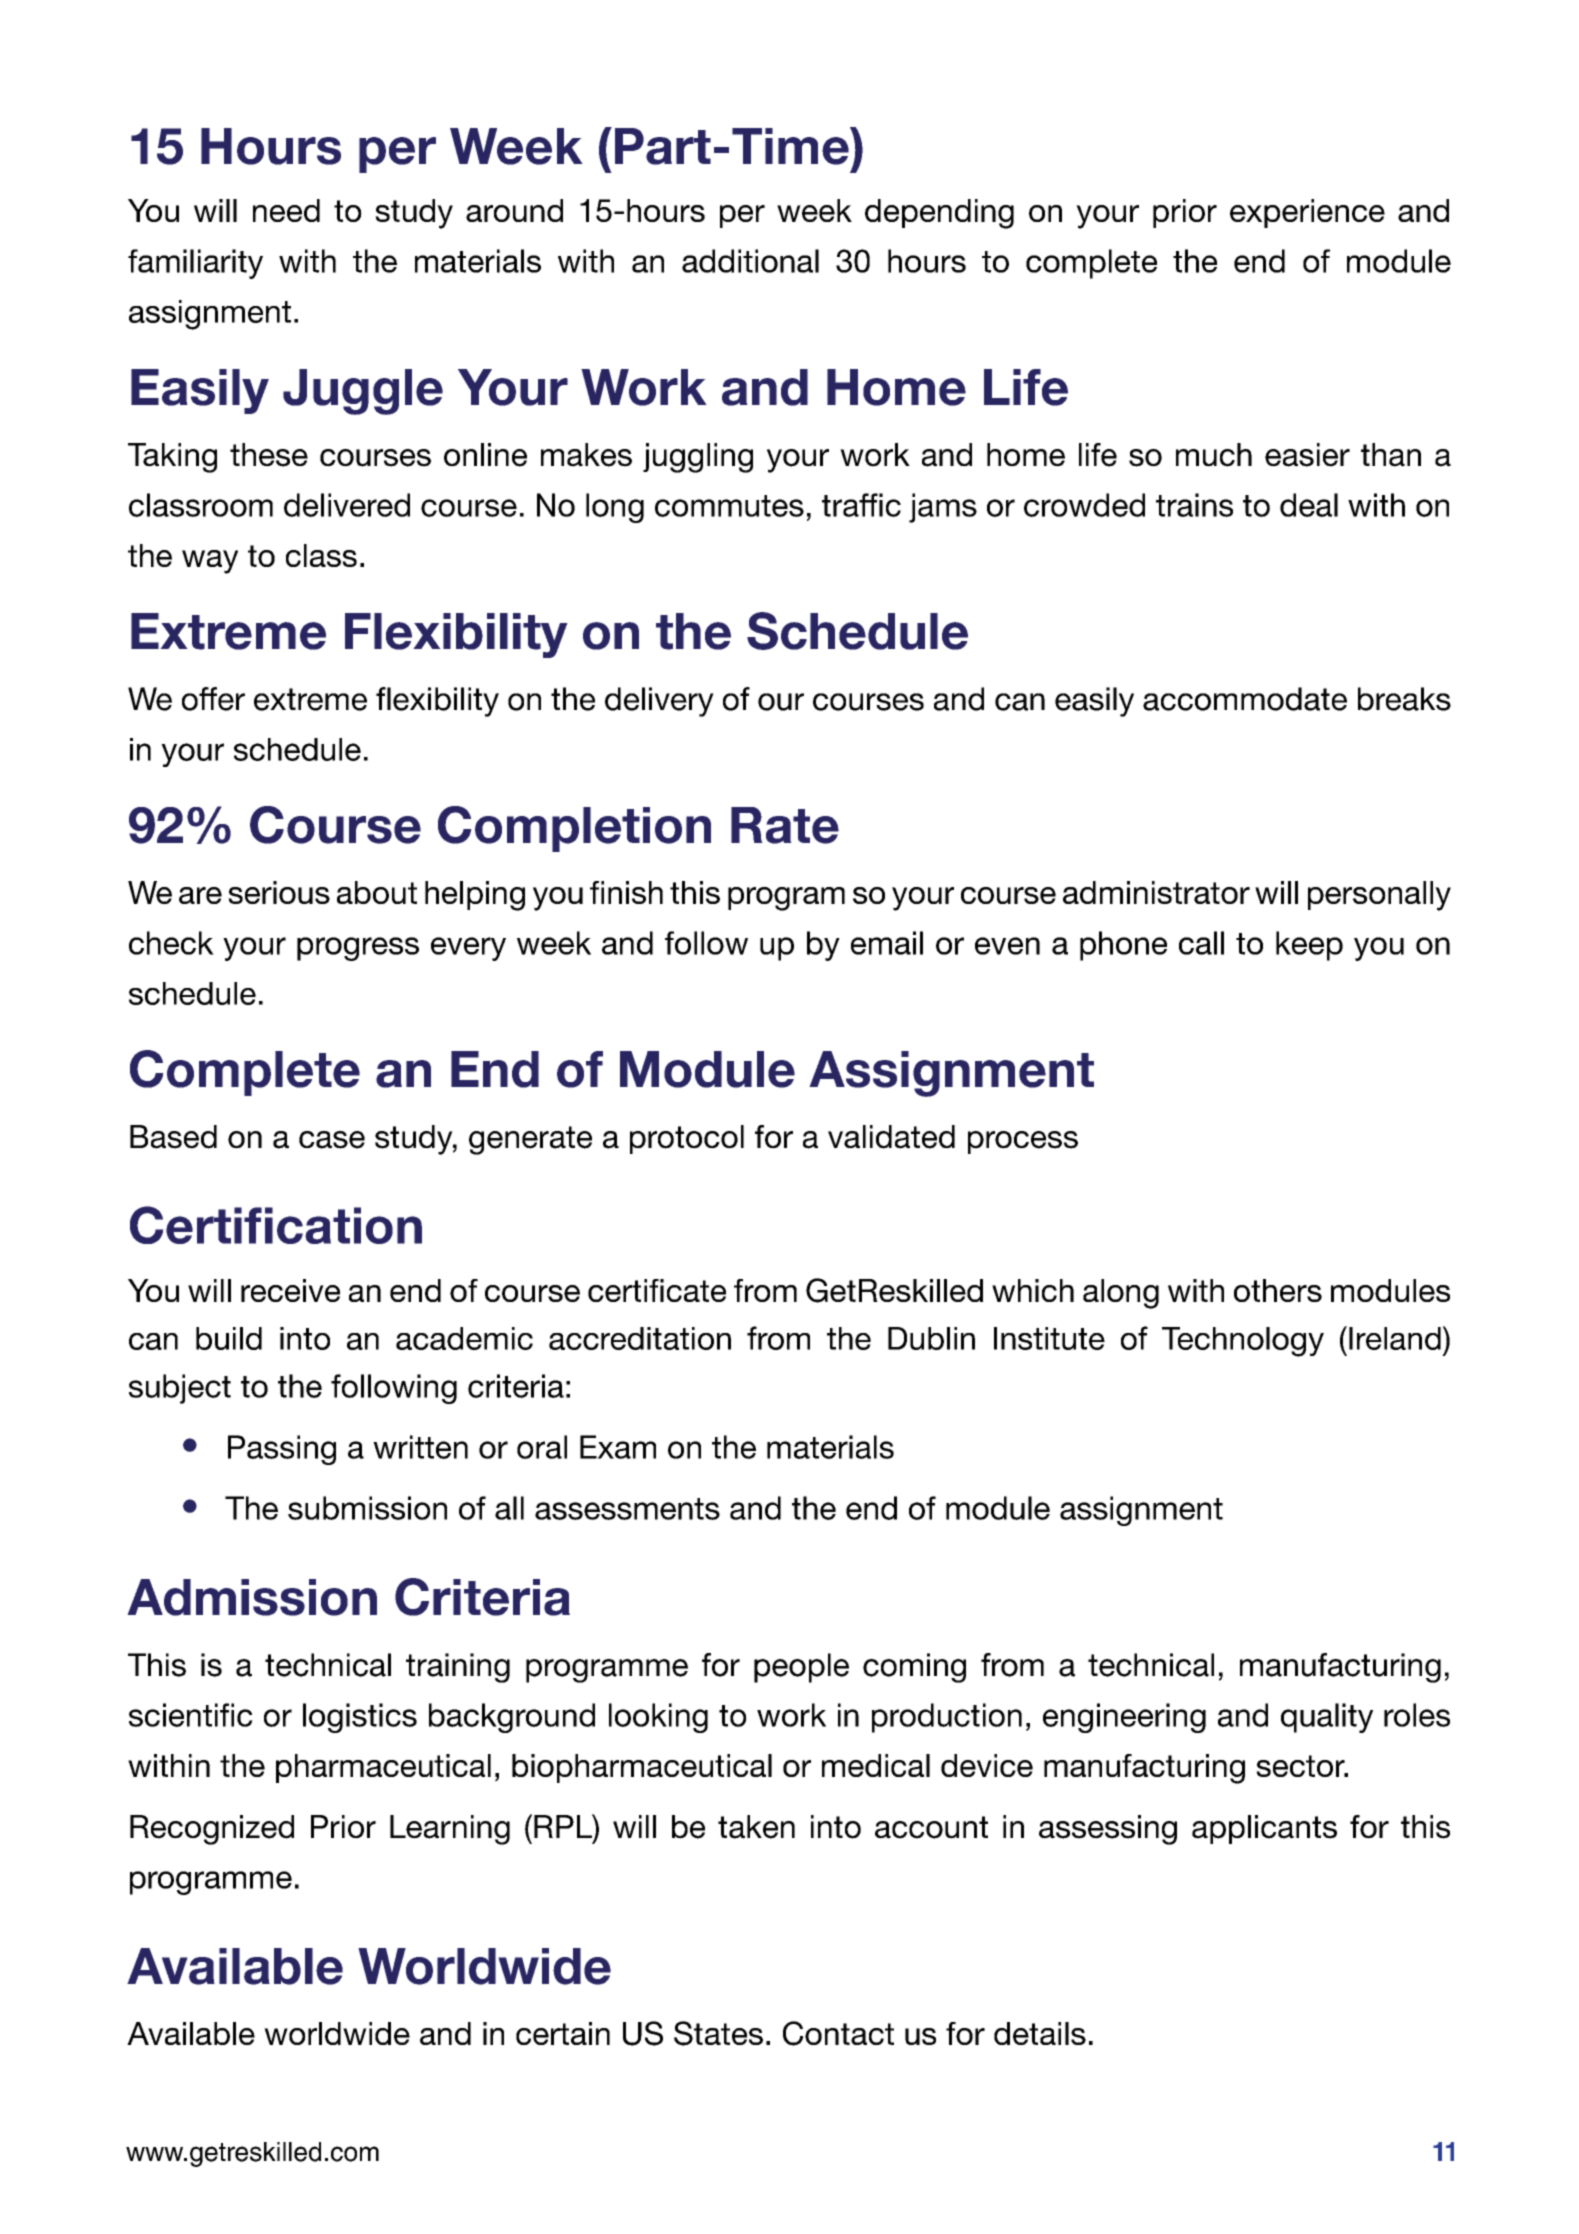 The image size is (1579, 2234). What do you see at coordinates (838, 2033) in the screenshot?
I see `Contact` at bounding box center [838, 2033].
